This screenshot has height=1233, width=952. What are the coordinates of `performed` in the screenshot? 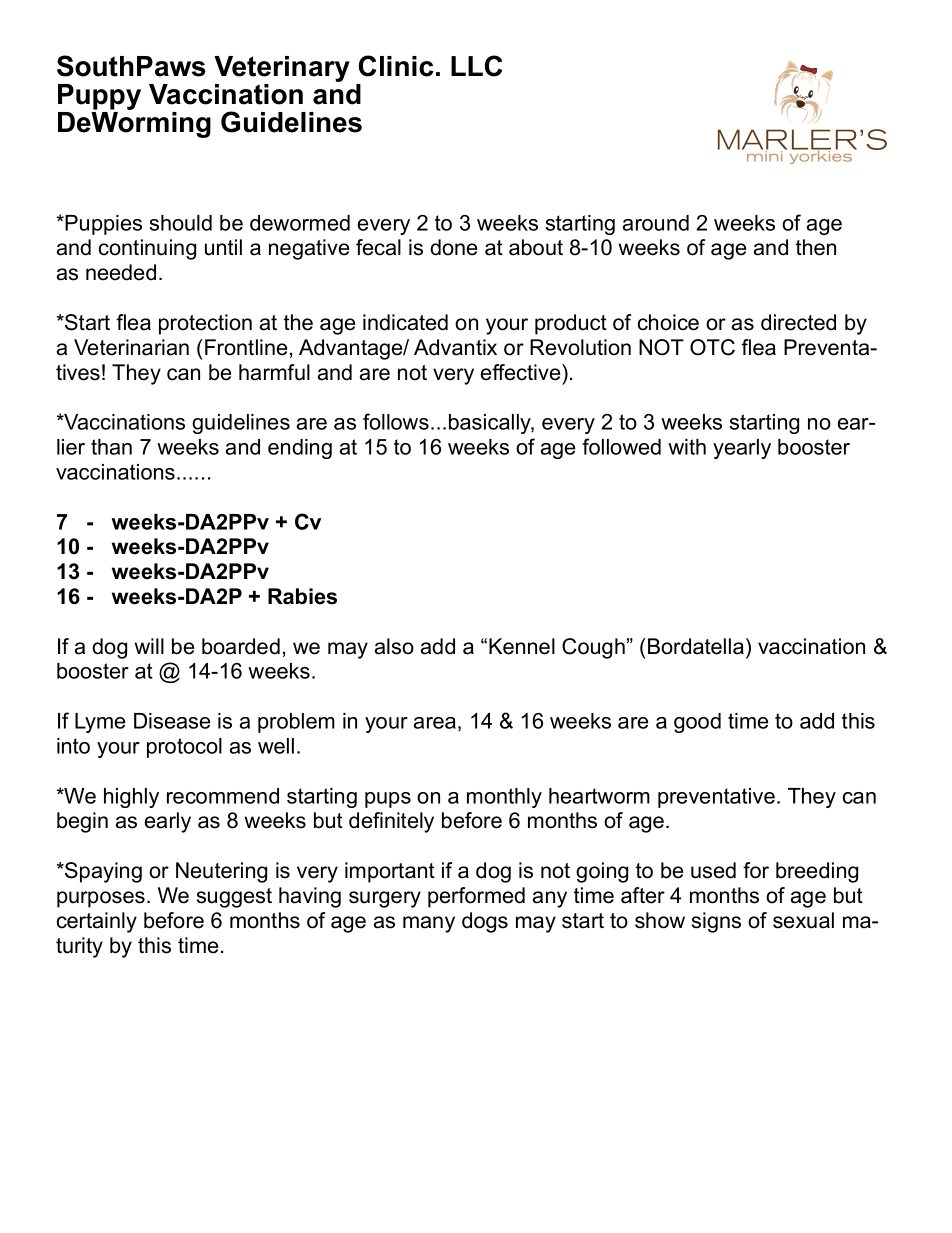 It's located at (476, 897).
